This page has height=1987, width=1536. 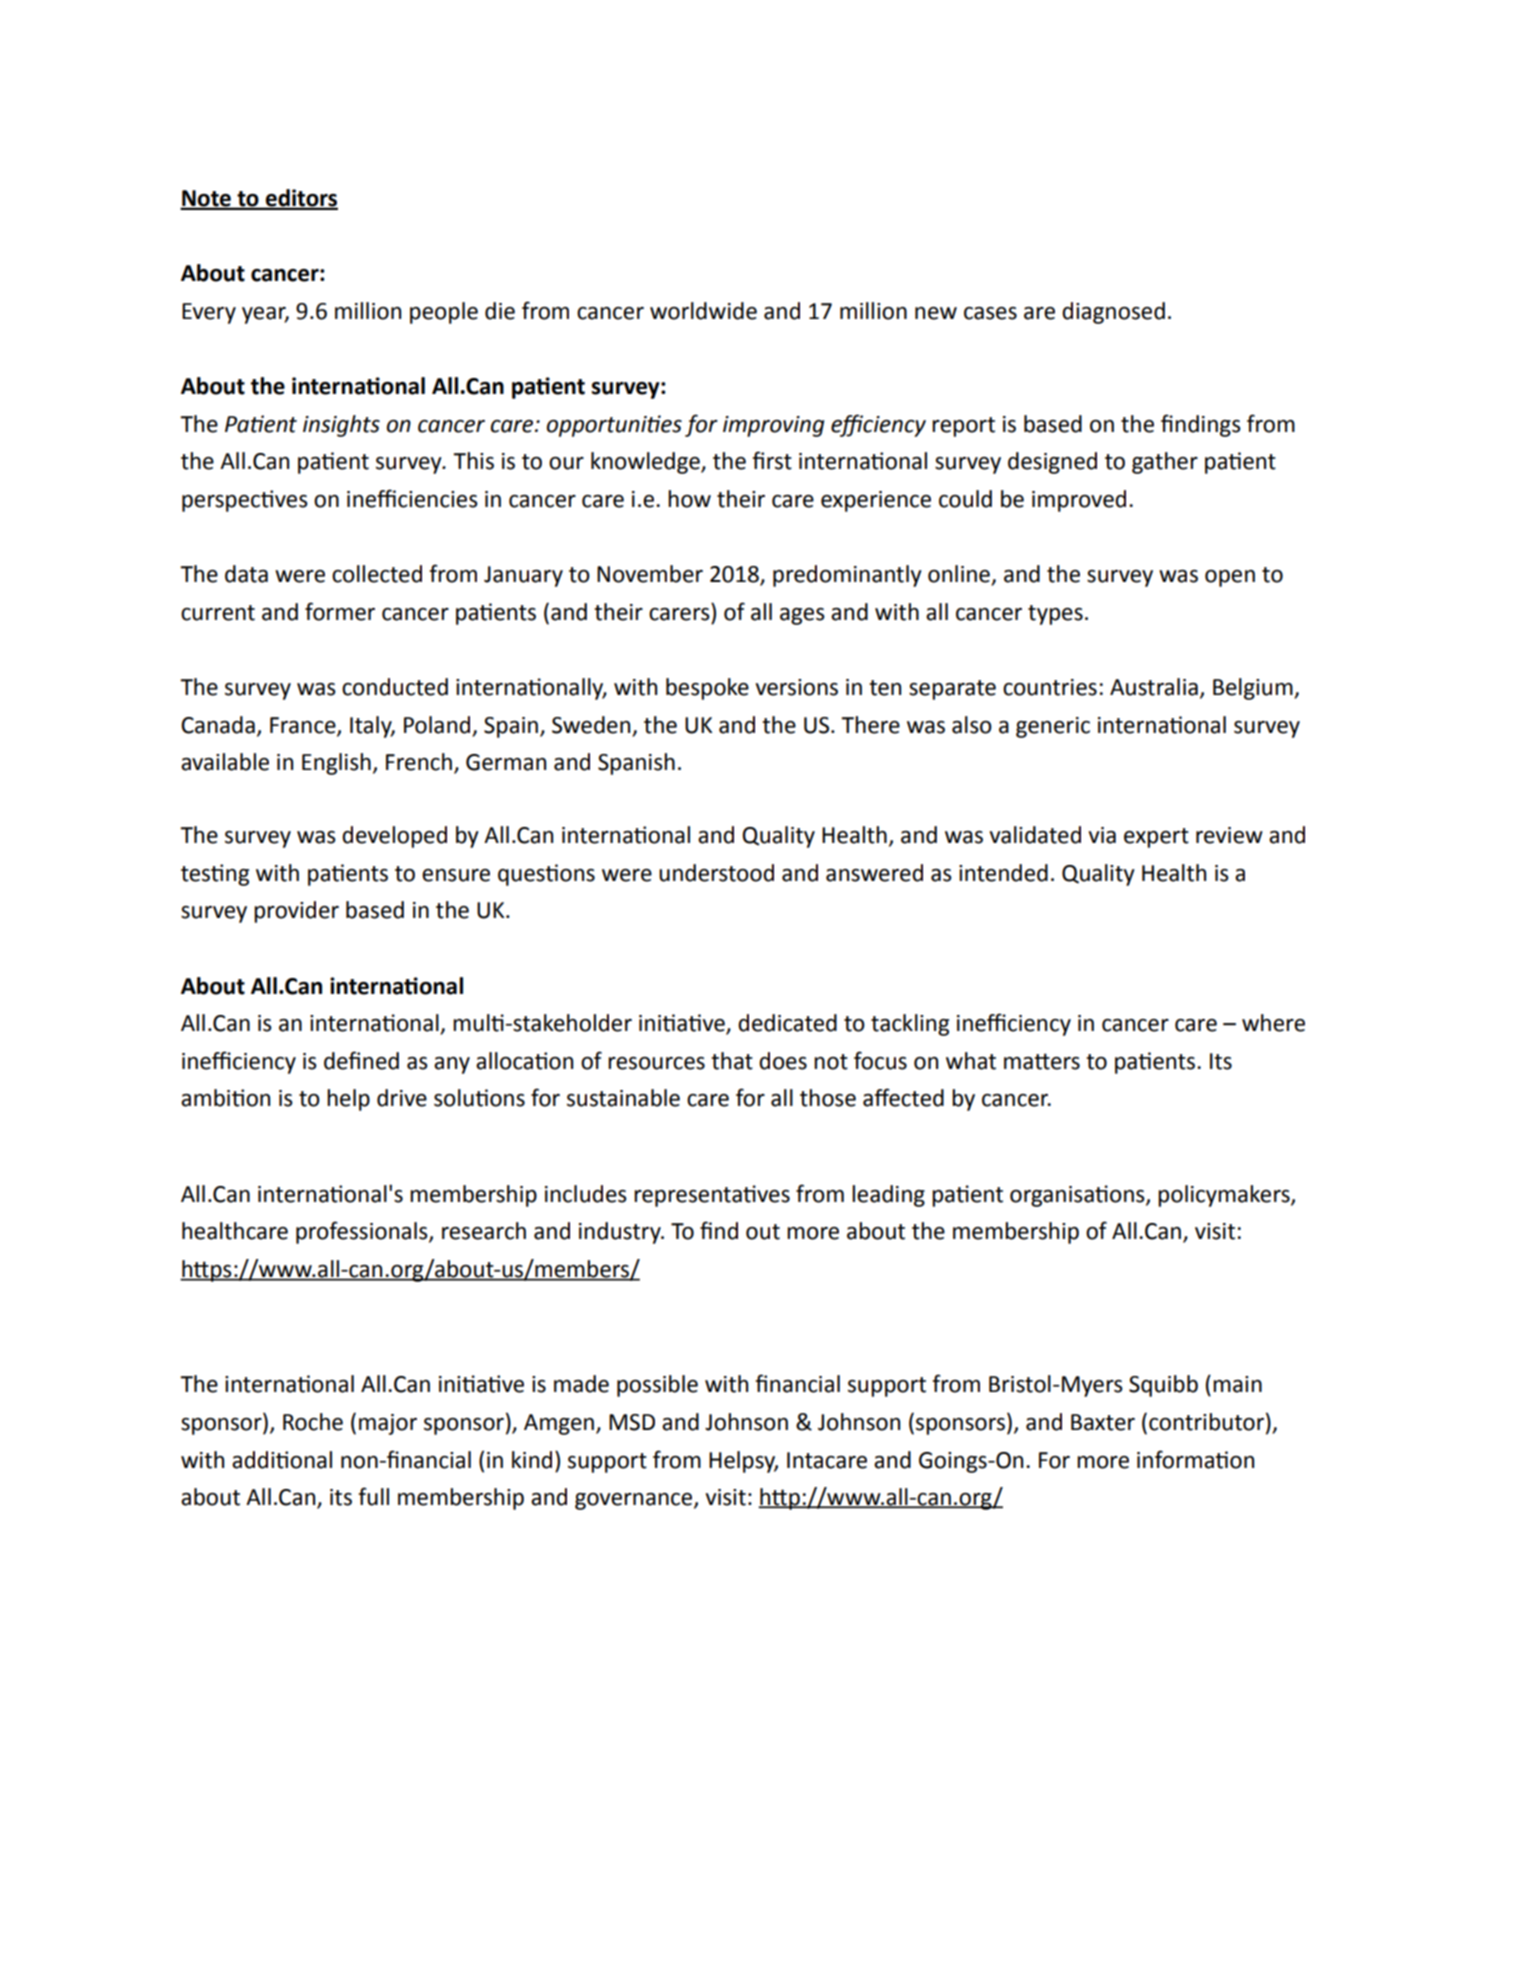 I want to click on worldwide, so click(x=703, y=311).
